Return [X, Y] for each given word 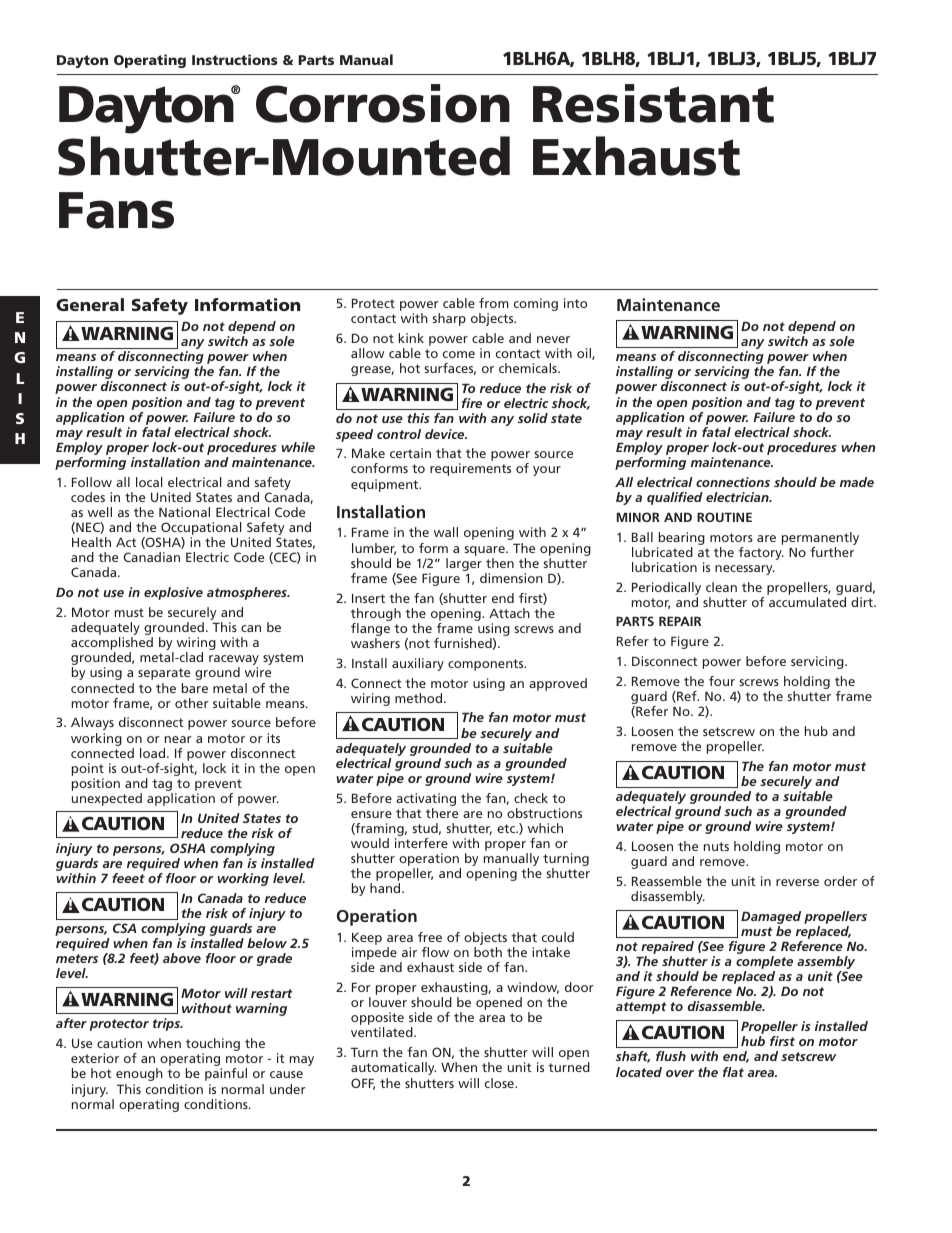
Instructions [235, 59]
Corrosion [383, 103]
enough [139, 1074]
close [500, 1083]
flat [733, 1072]
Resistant [653, 103]
